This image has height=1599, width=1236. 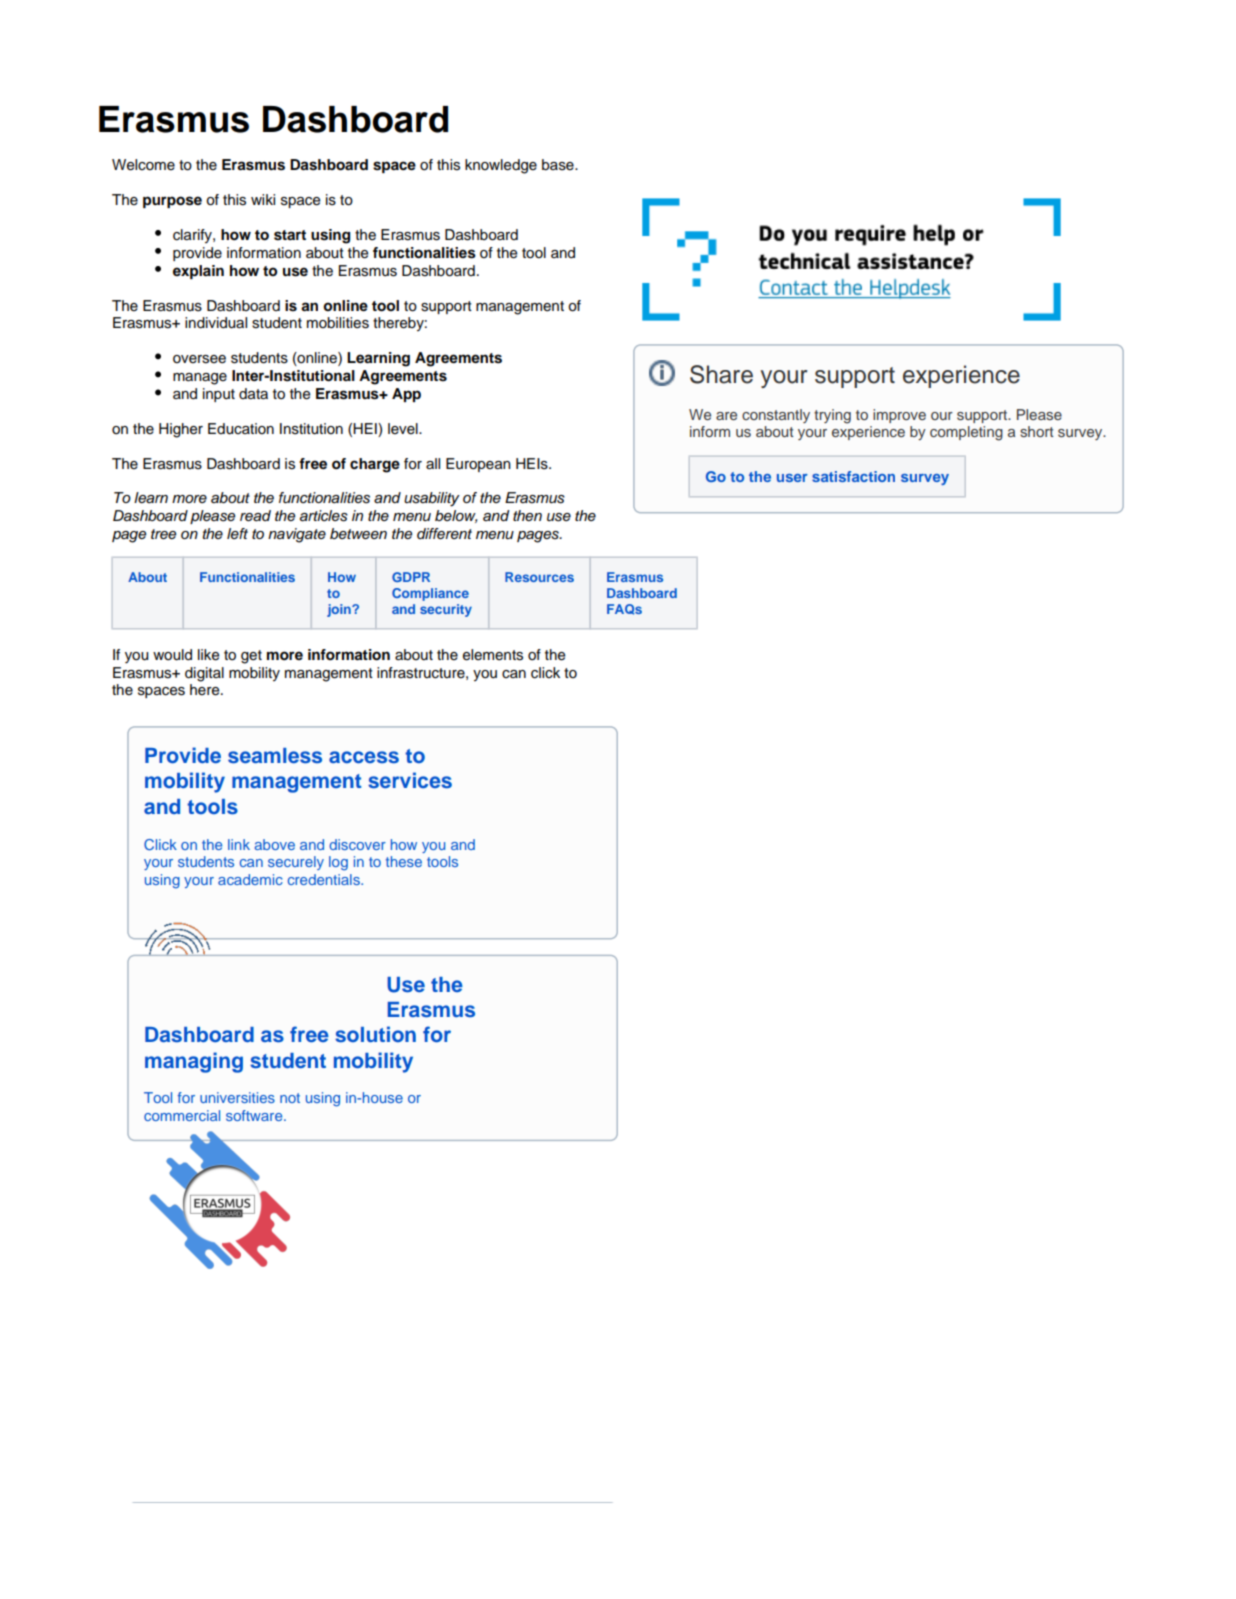 I want to click on solution, so click(x=375, y=1034).
